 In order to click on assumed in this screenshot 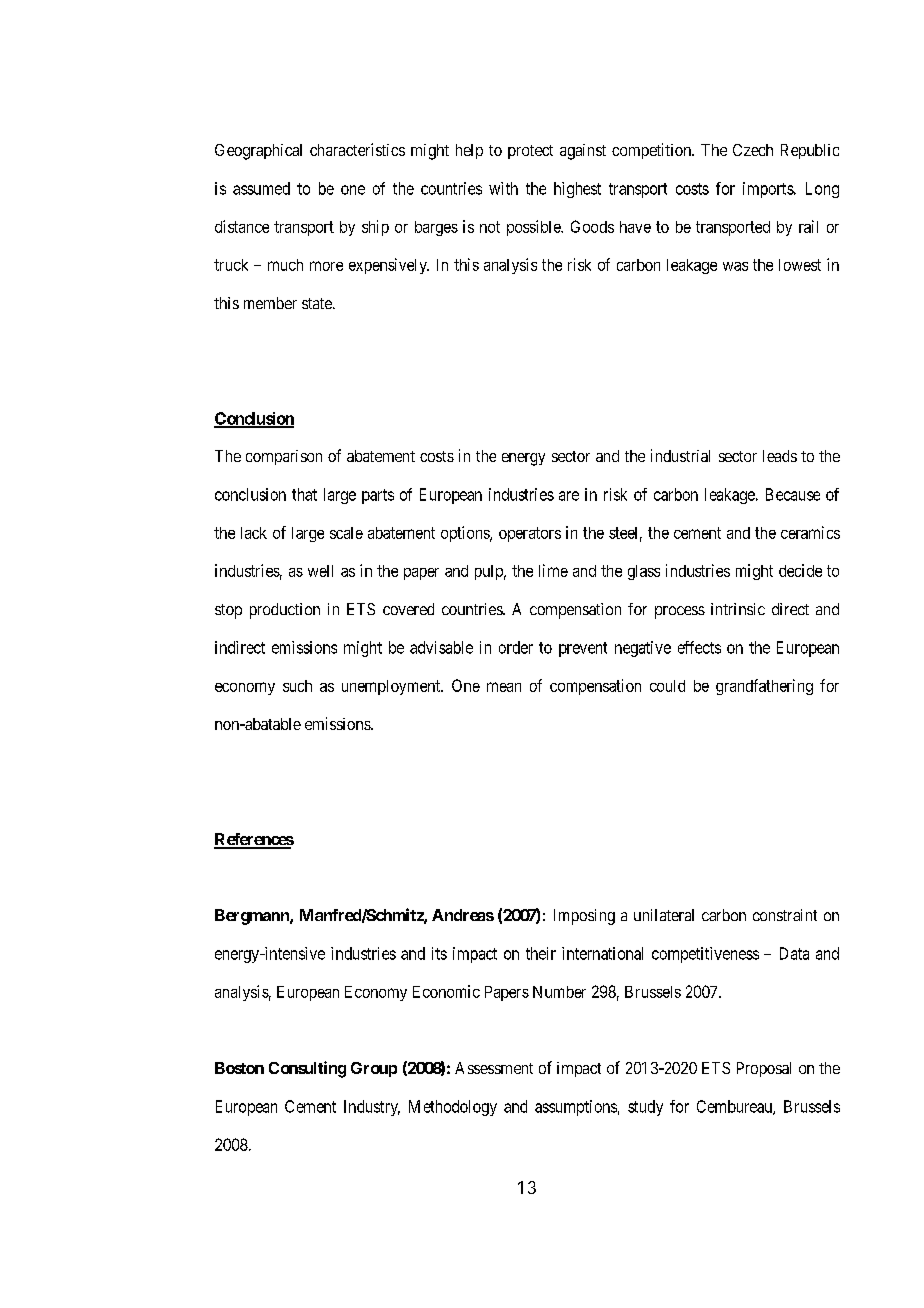, I will do `click(261, 188)`.
